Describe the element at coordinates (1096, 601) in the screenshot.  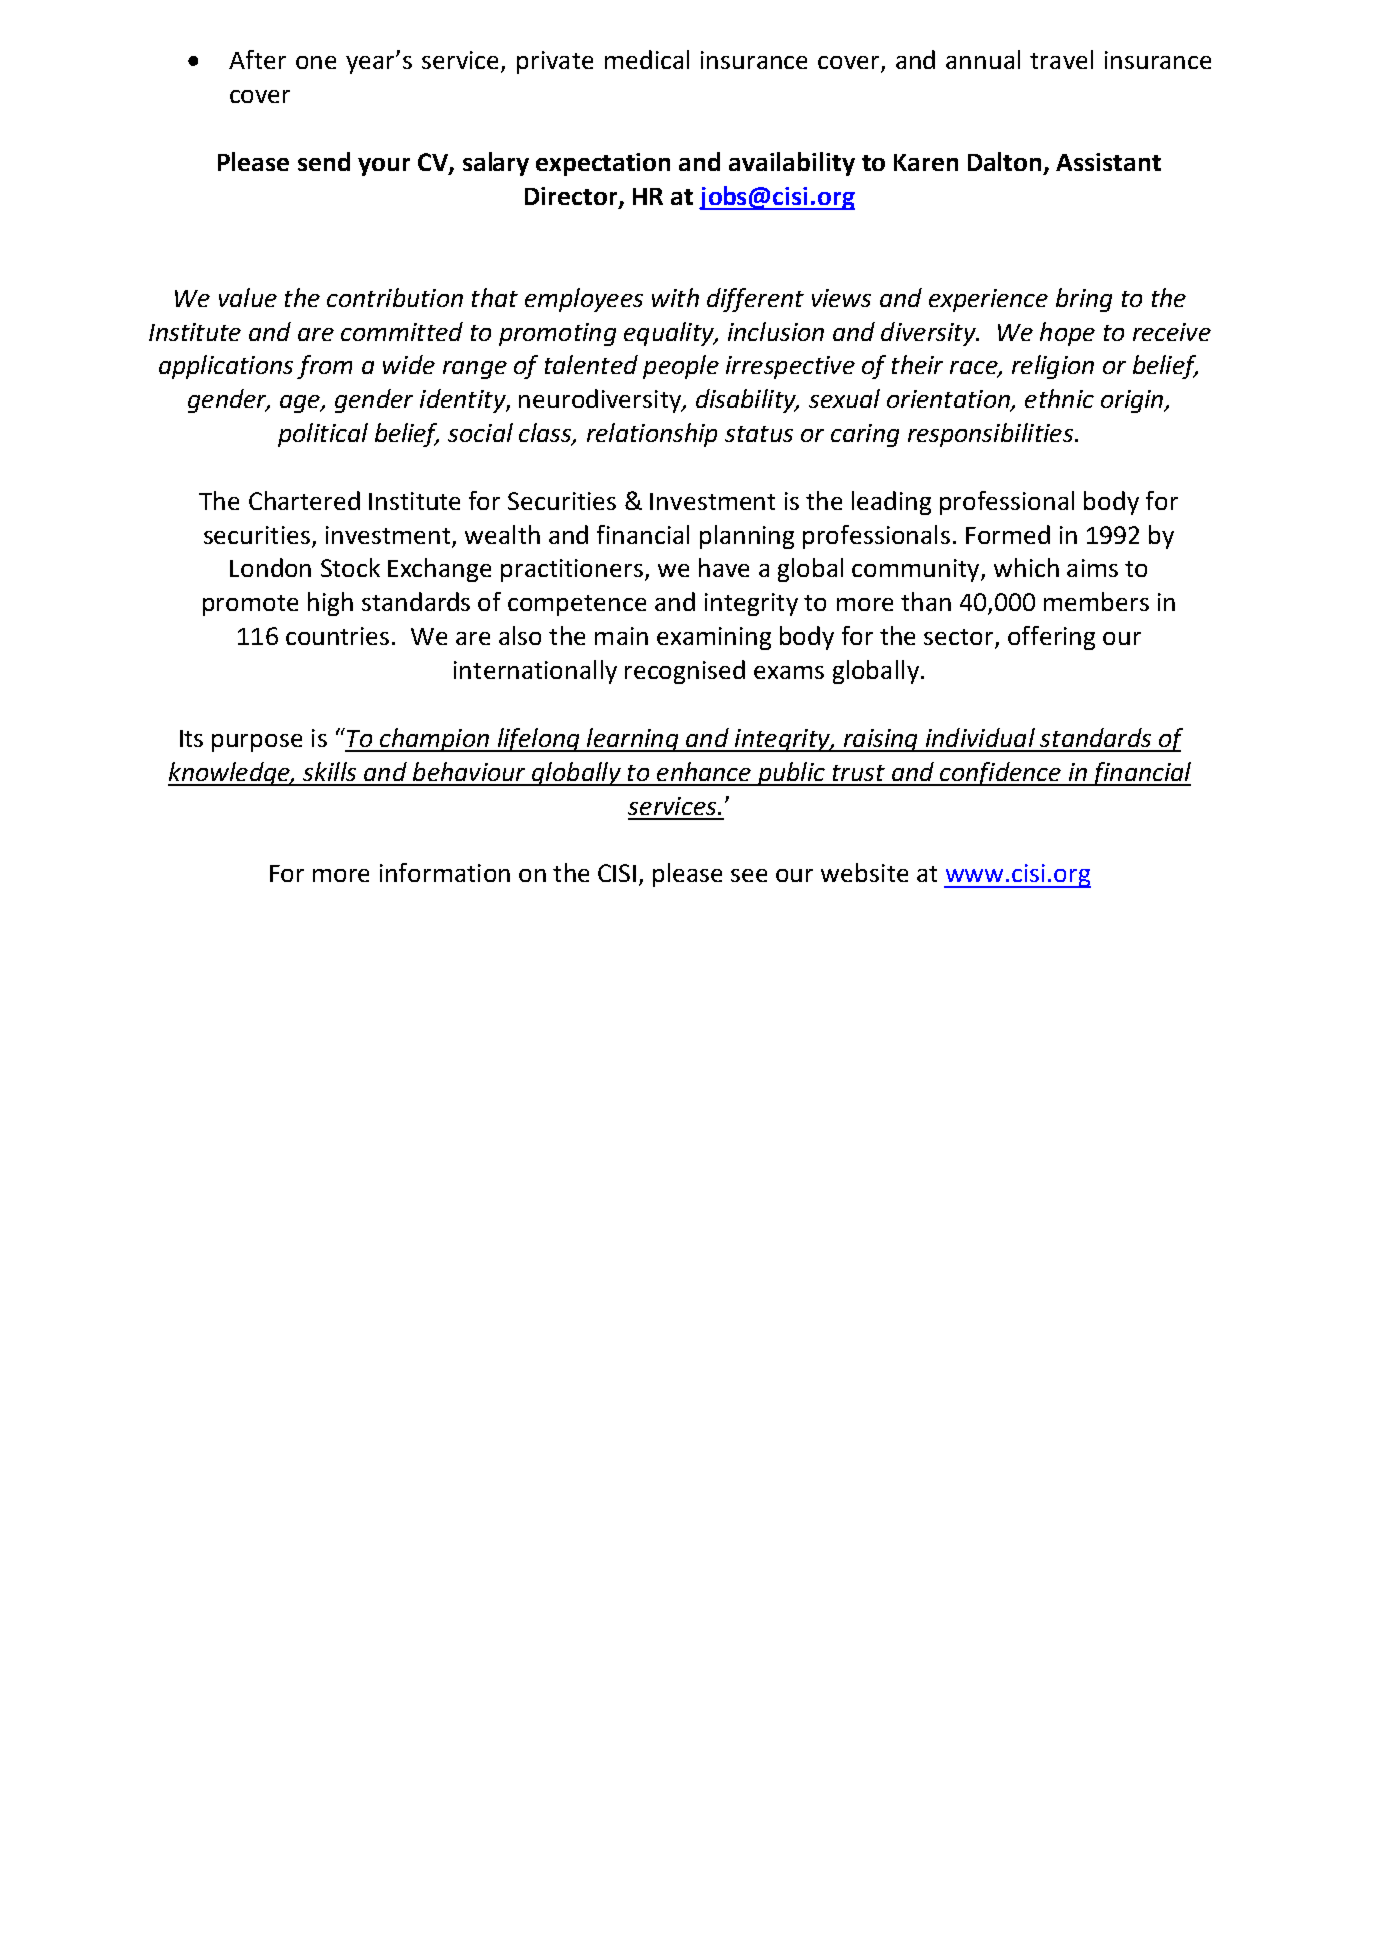
I see `members` at that location.
